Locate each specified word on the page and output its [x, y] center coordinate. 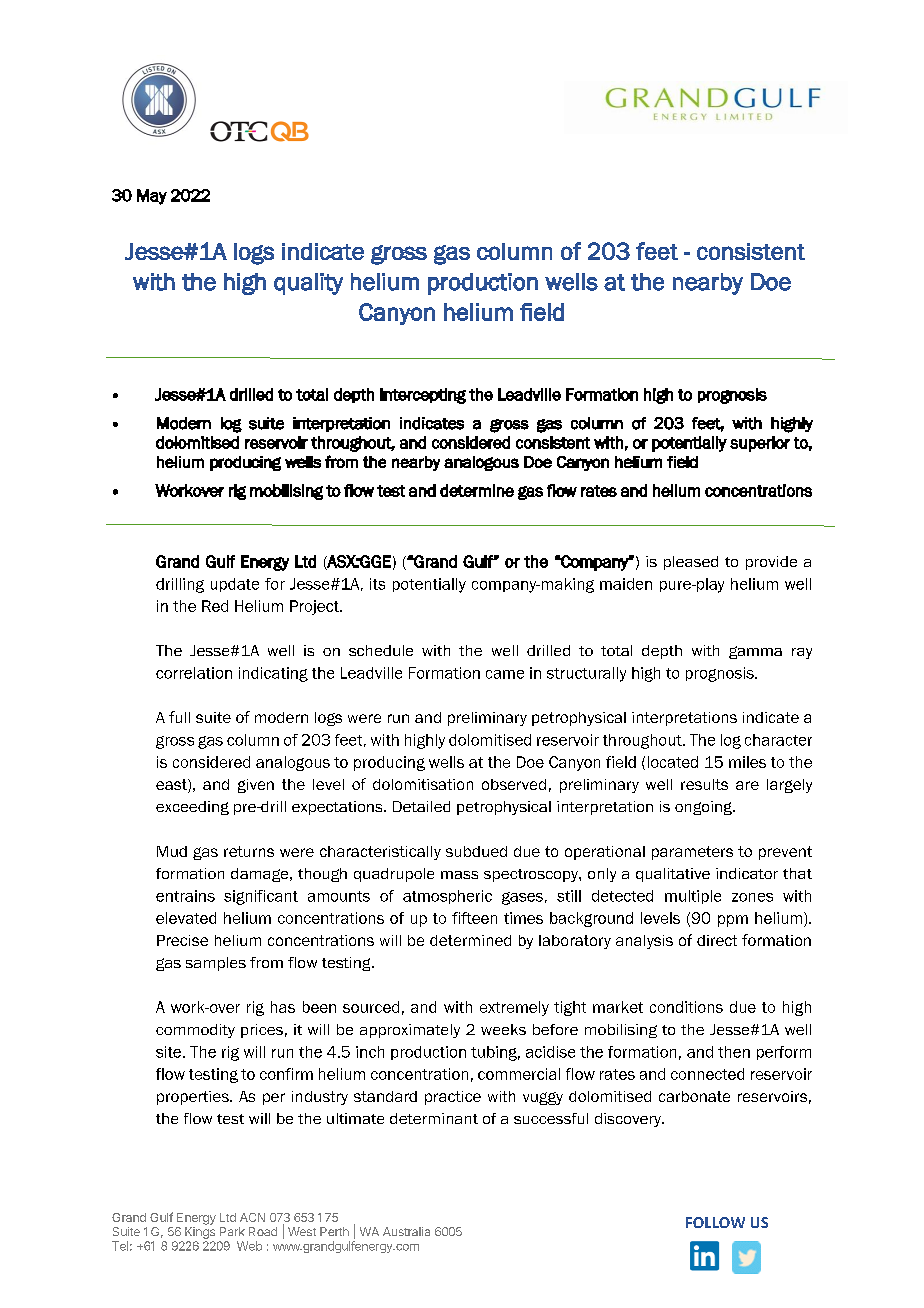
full [179, 717]
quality [308, 284]
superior [760, 444]
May [152, 197]
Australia [406, 1231]
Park [232, 1231]
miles [747, 762]
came [505, 674]
